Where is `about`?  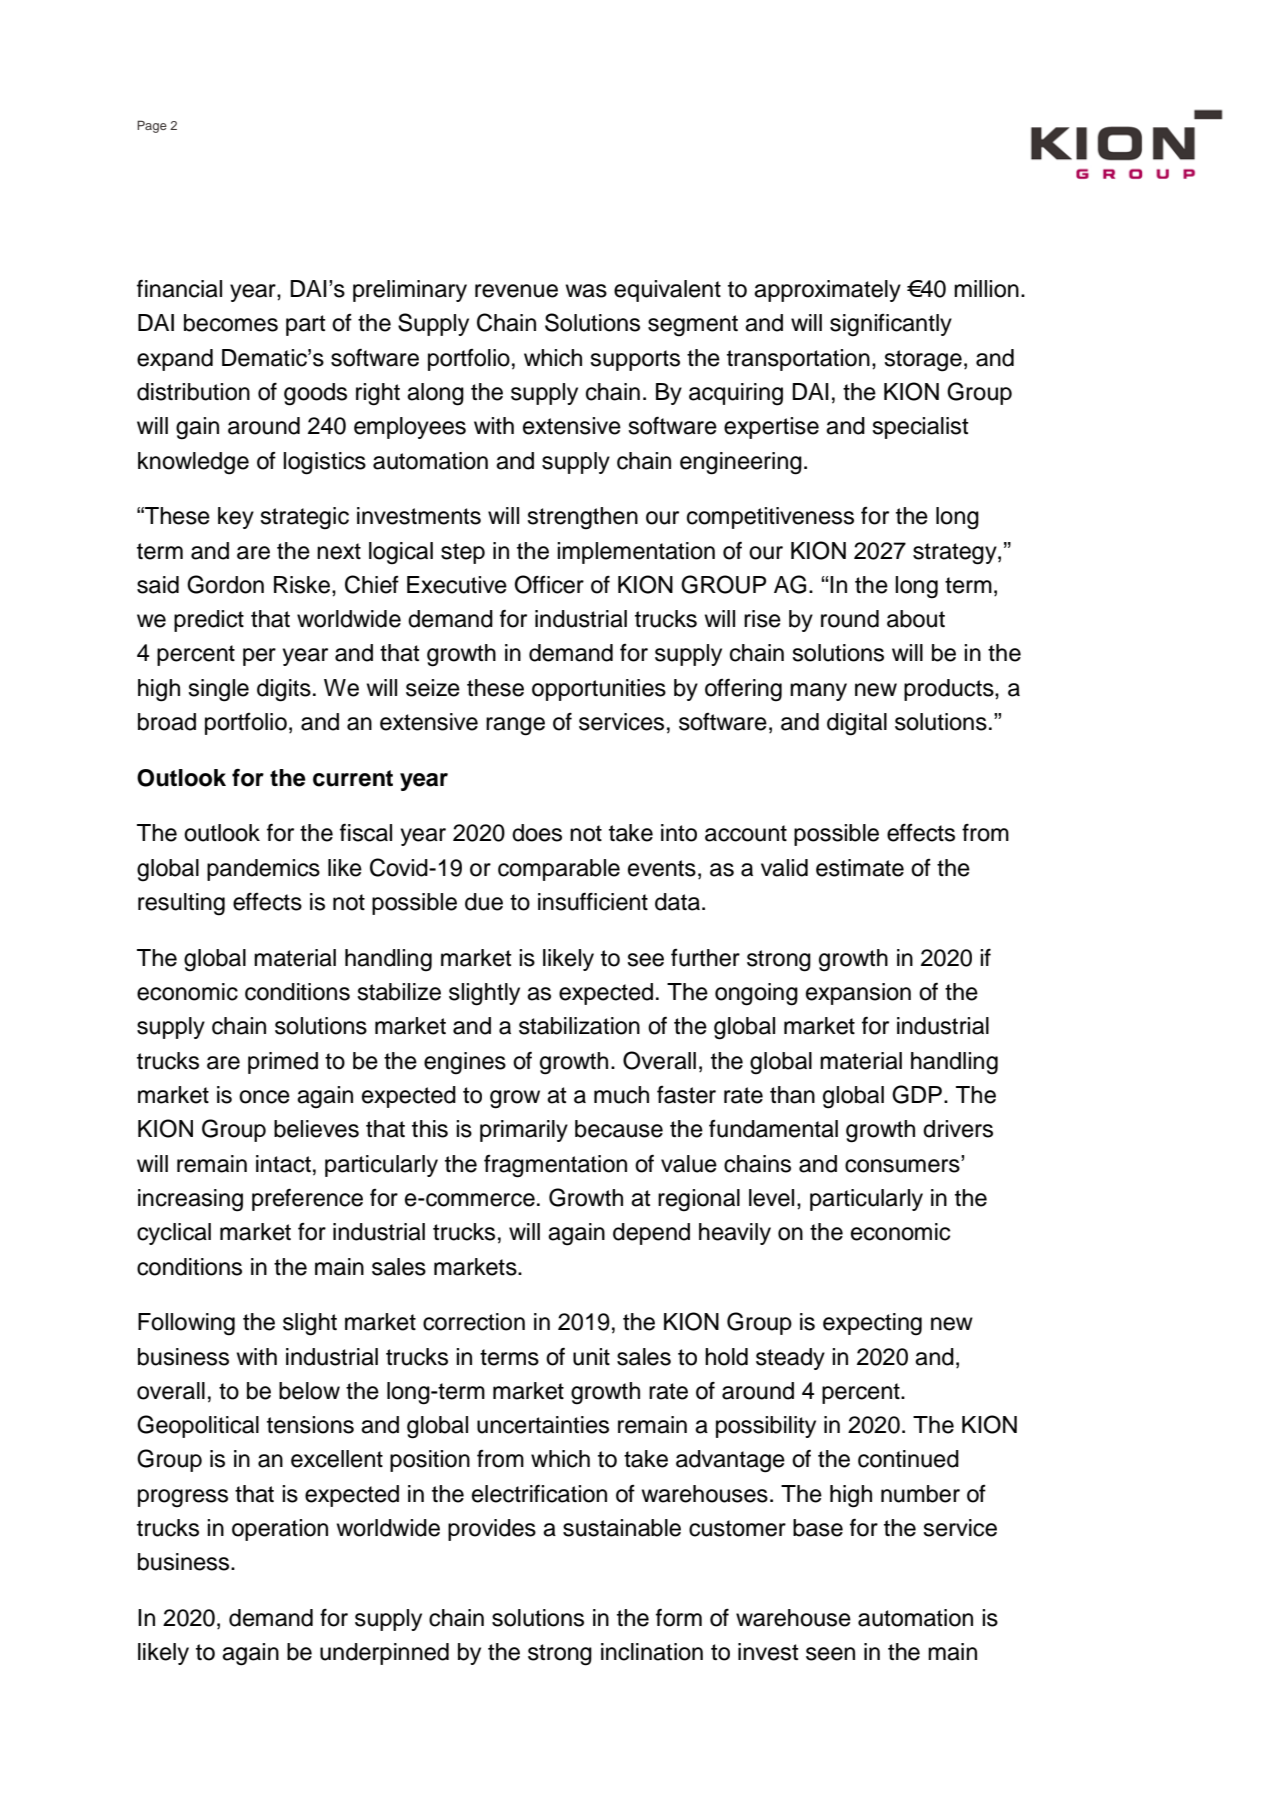 about is located at coordinates (916, 619).
